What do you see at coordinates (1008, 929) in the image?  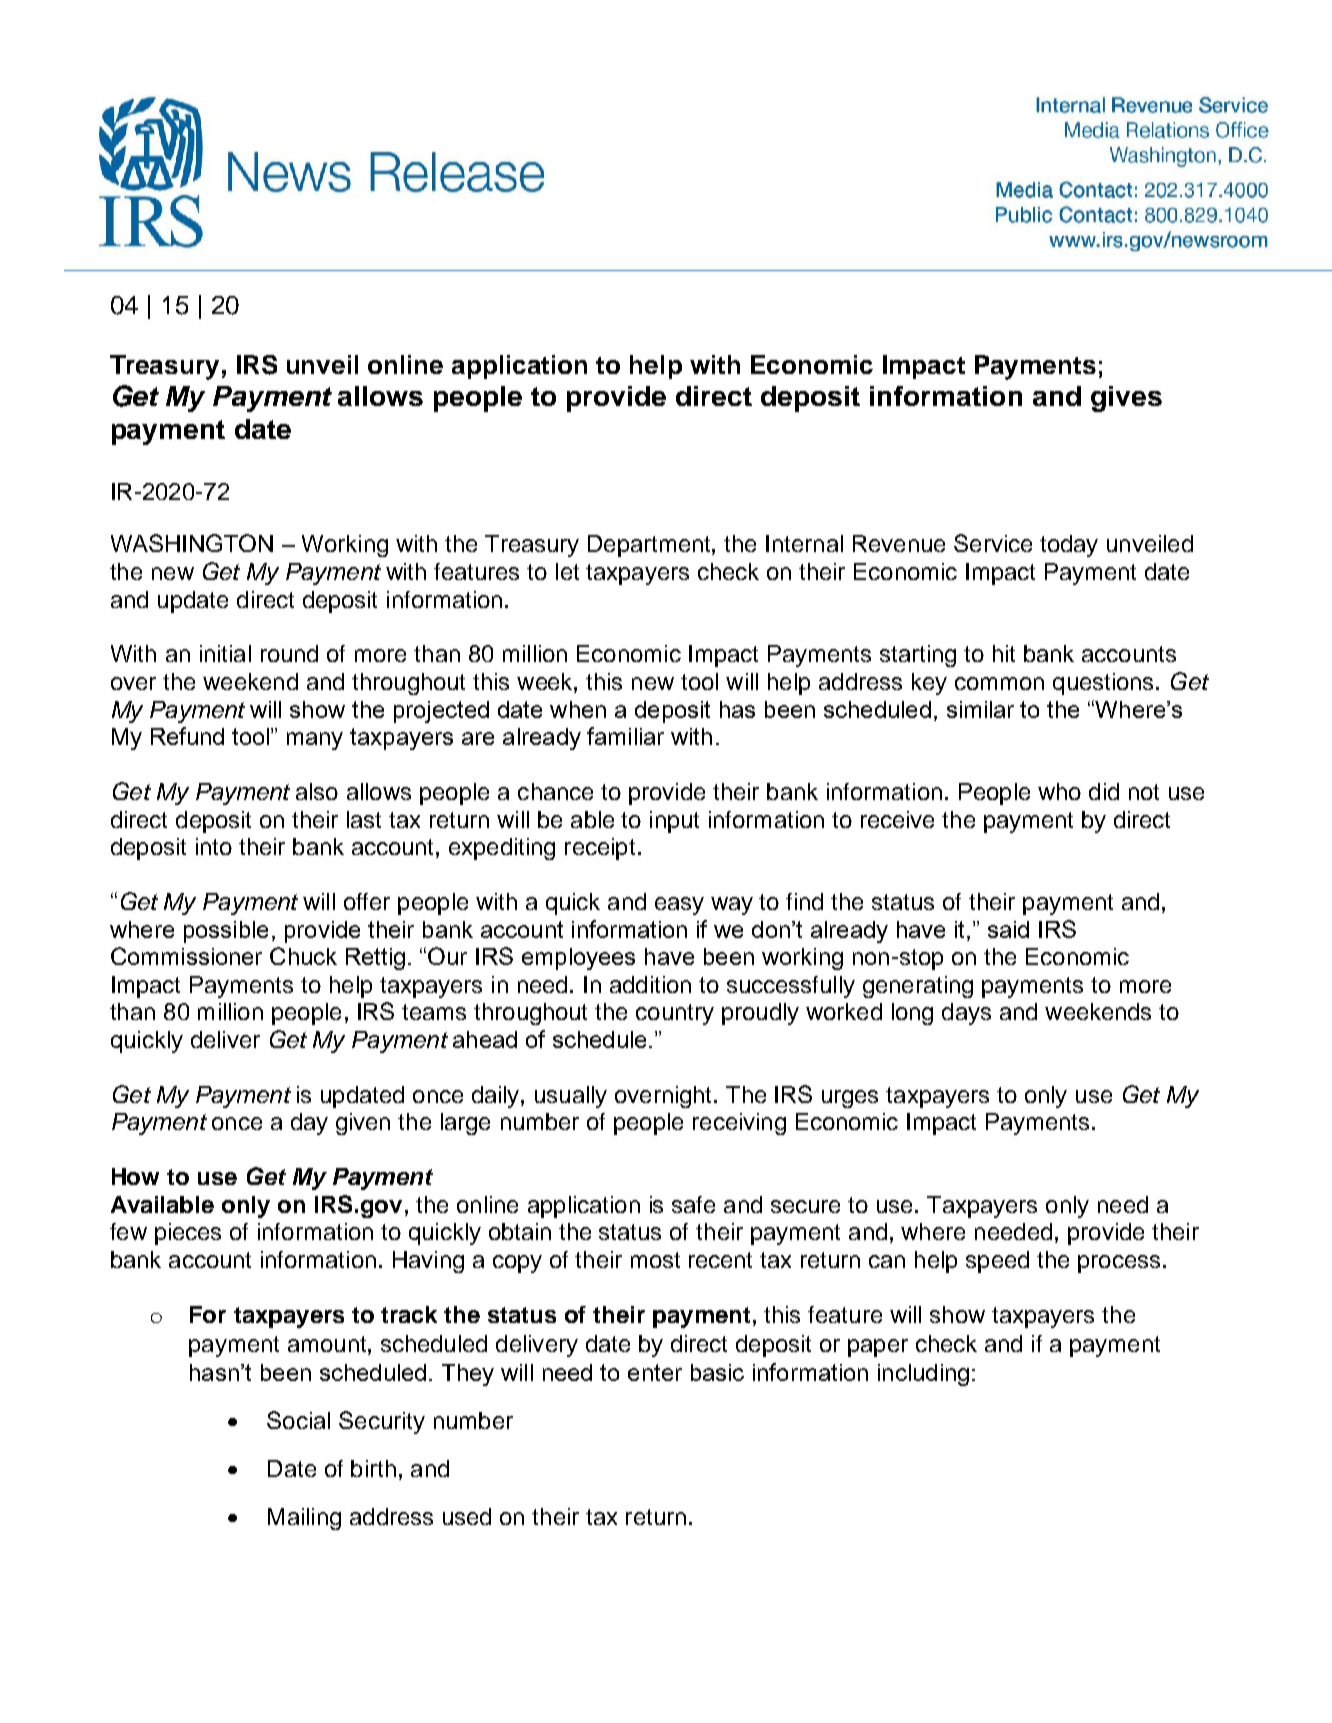 I see `said` at bounding box center [1008, 929].
